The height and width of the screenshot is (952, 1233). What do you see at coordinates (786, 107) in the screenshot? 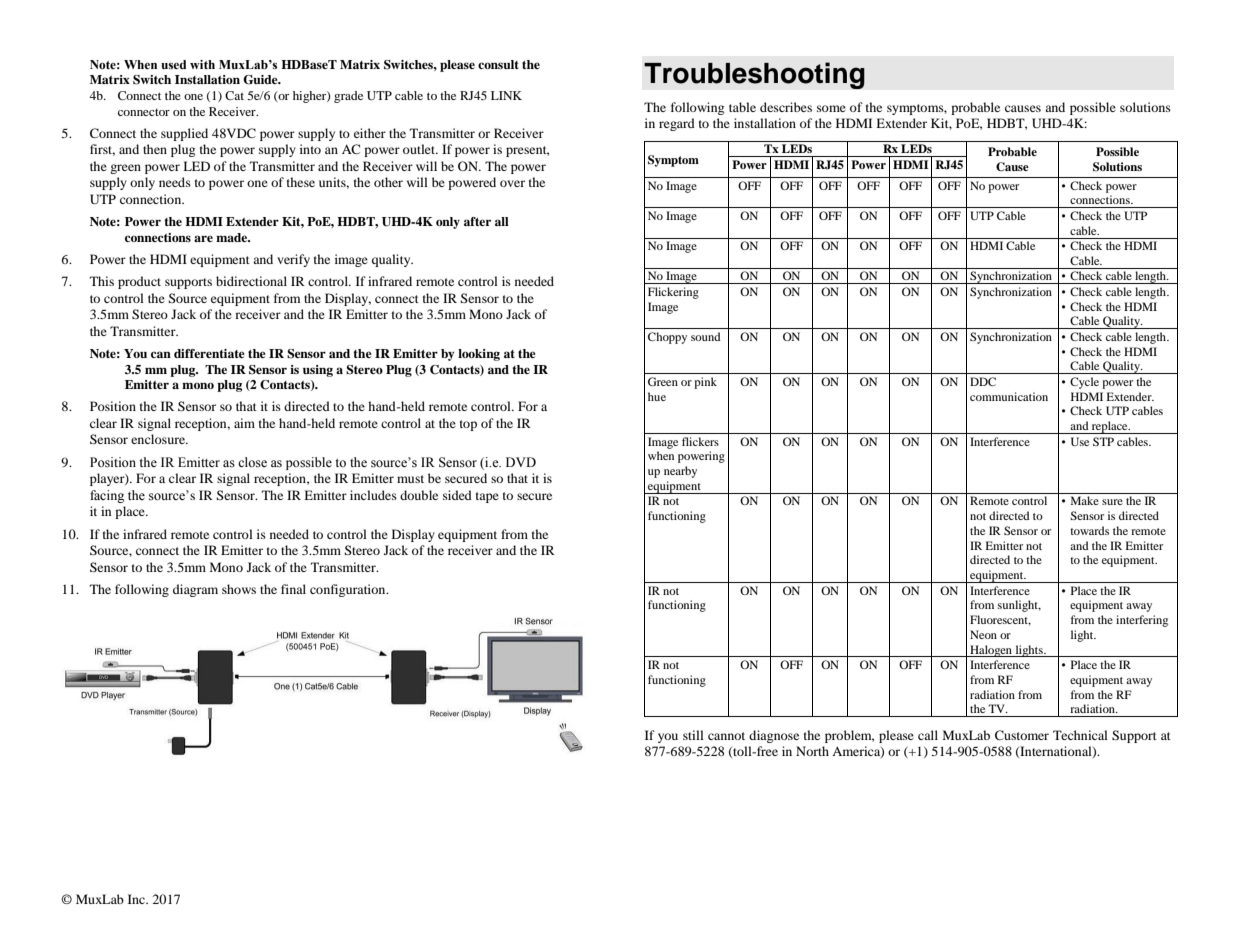
I see `describes` at bounding box center [786, 107].
